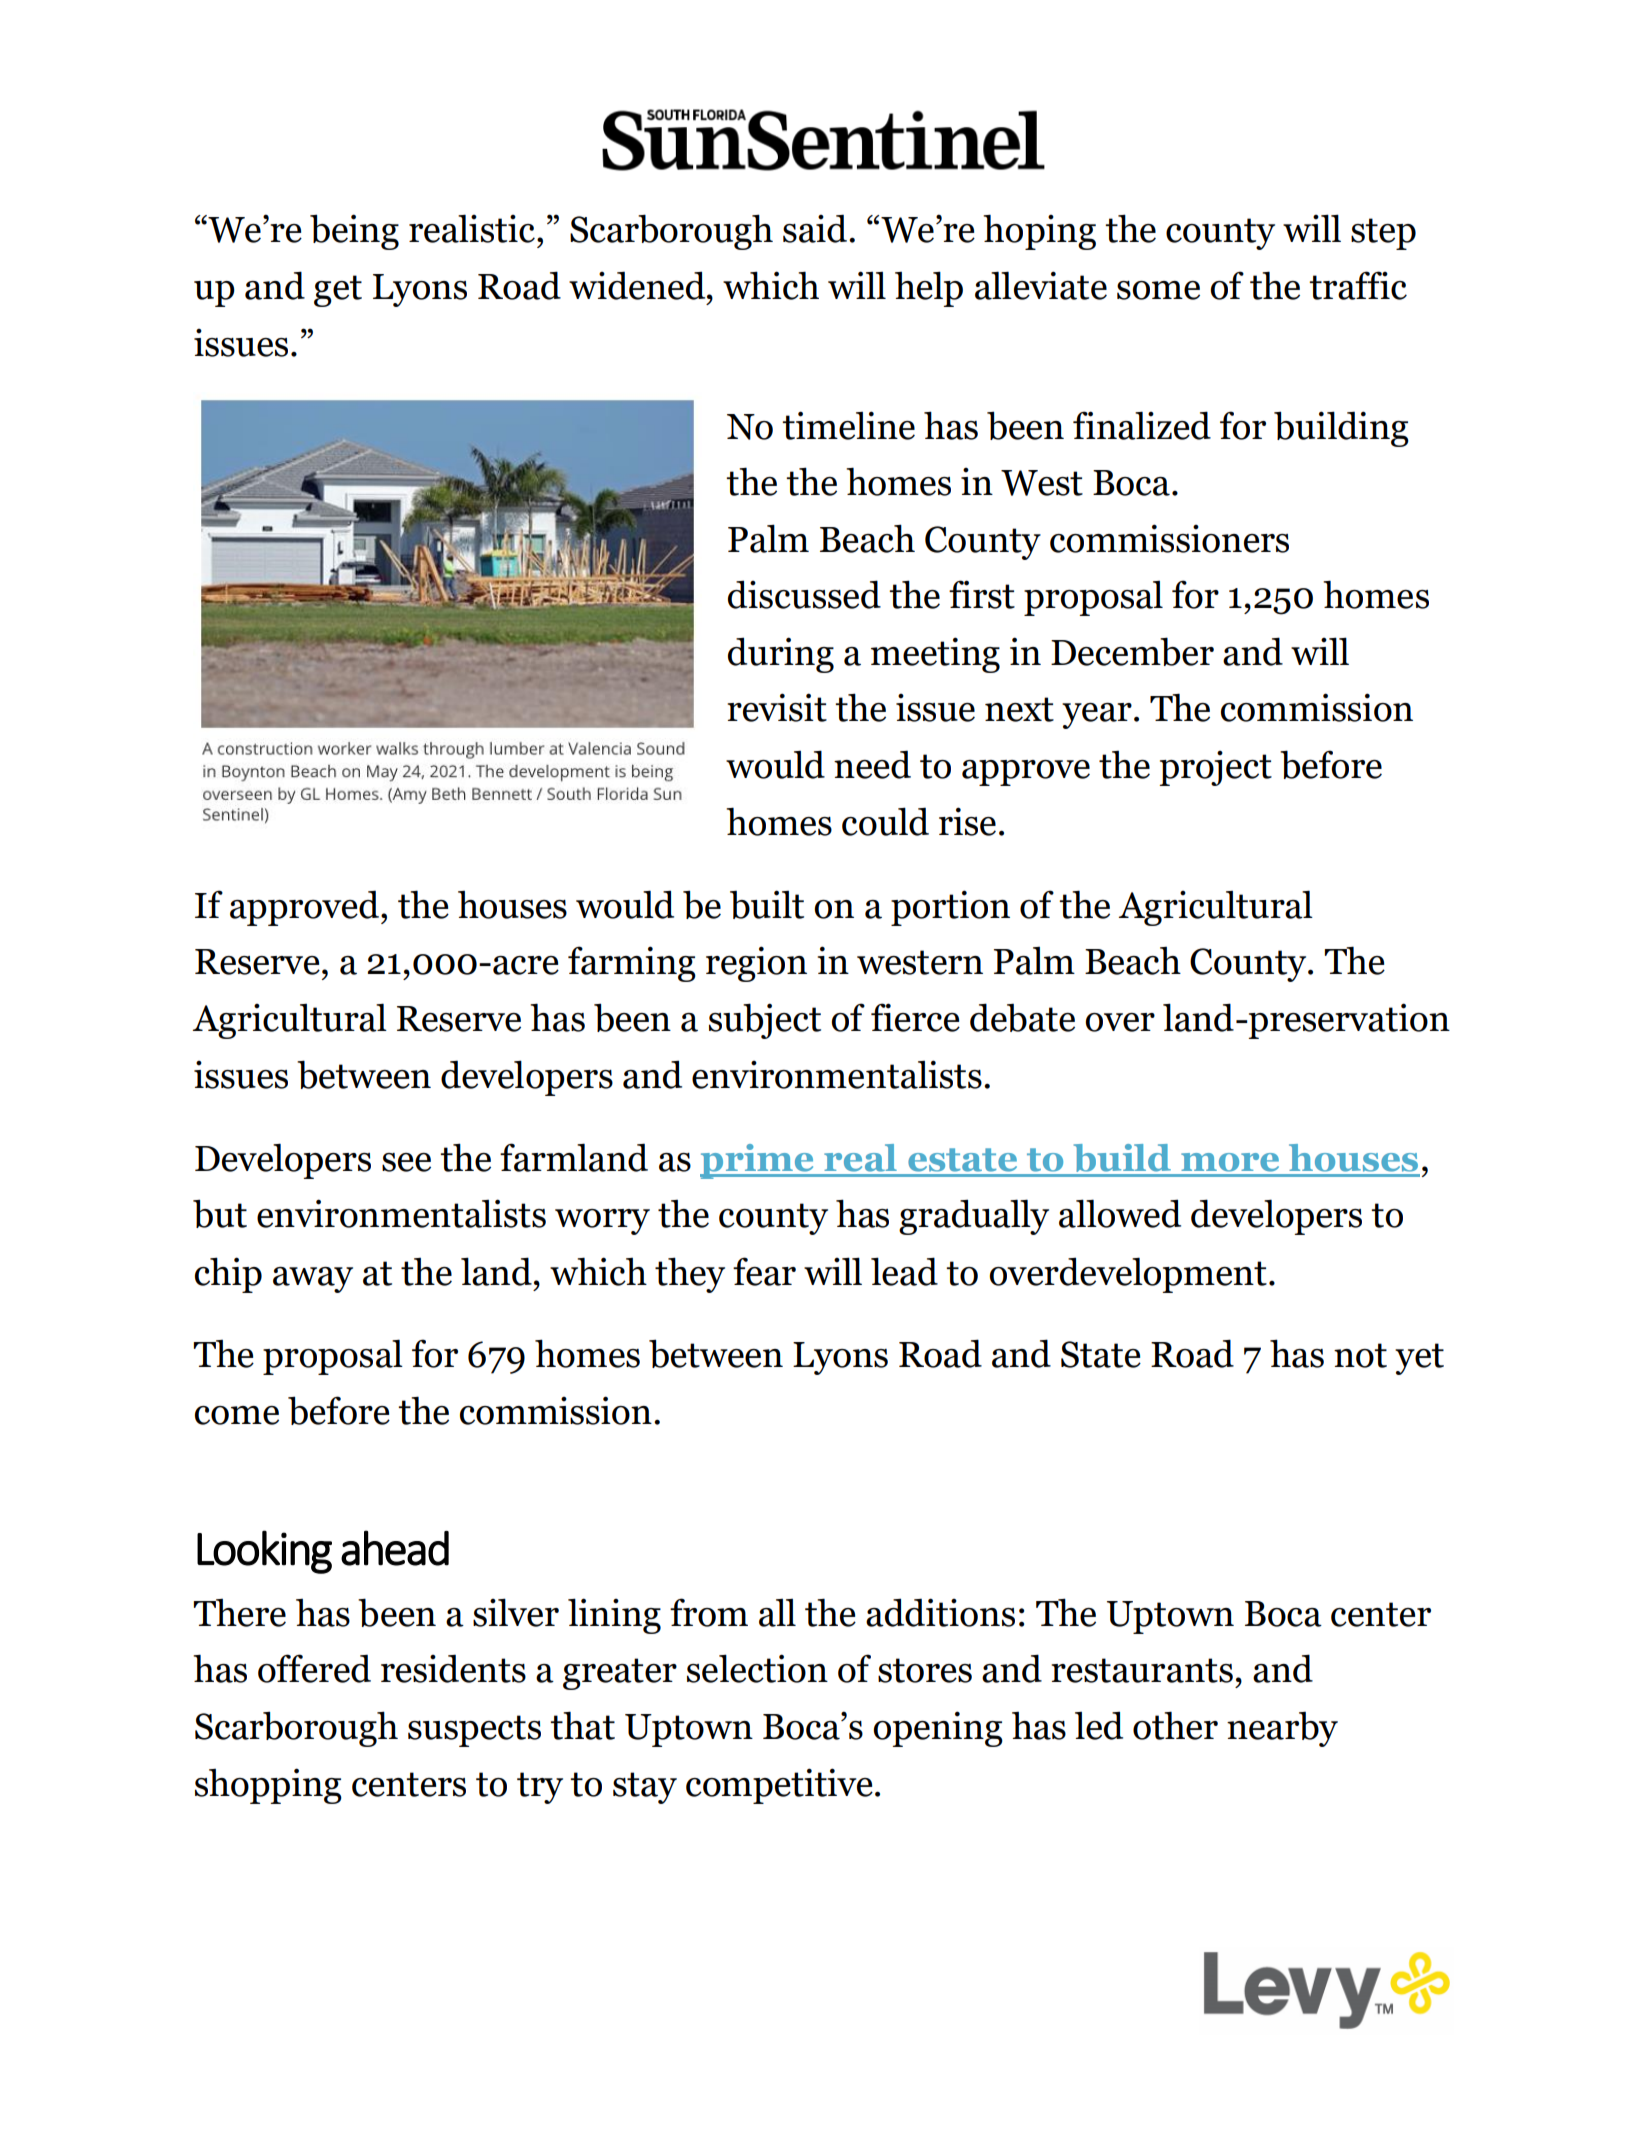  Describe the element at coordinates (1282, 1729) in the document. I see `nearby` at that location.
